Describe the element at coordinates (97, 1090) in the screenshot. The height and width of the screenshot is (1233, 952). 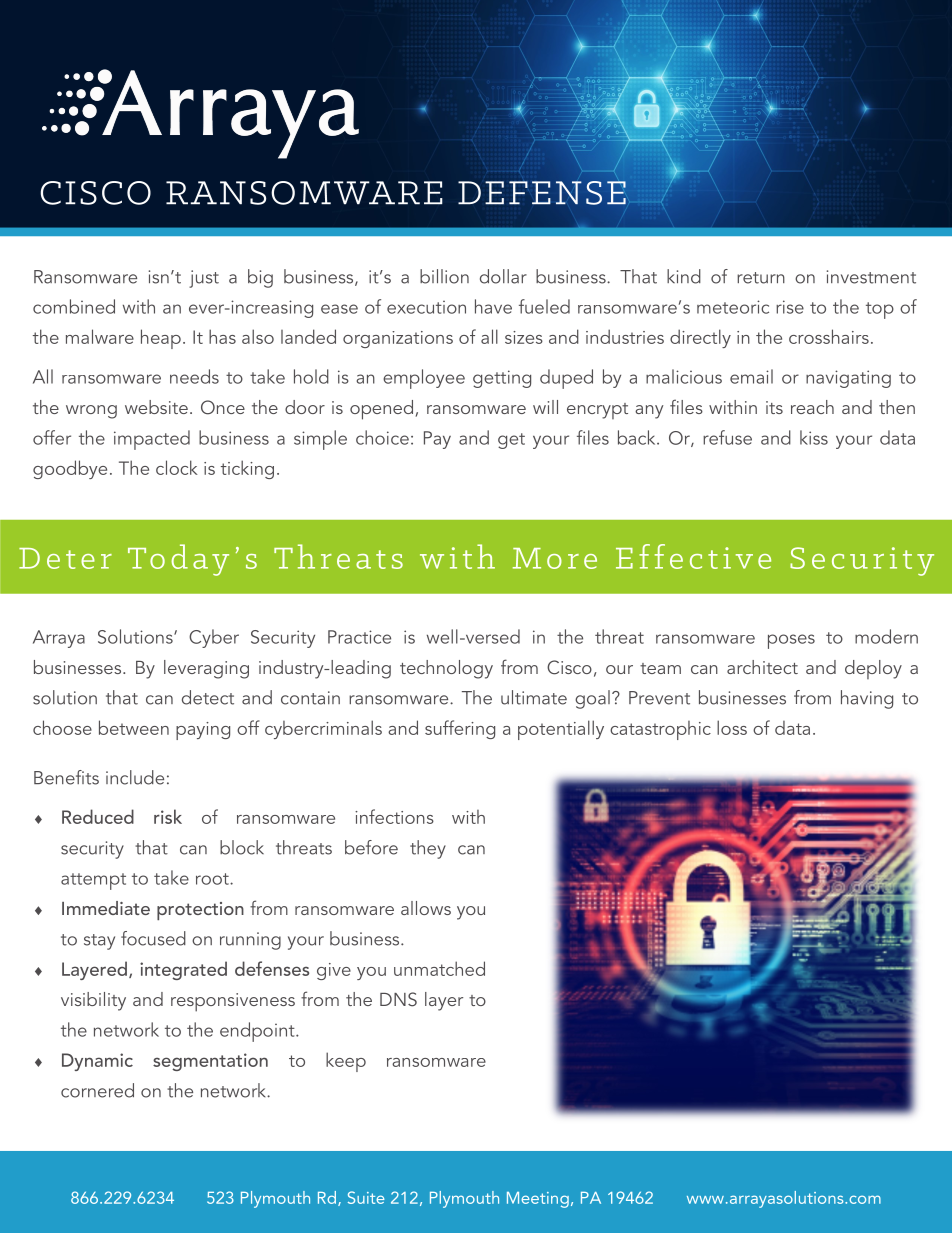
I see `cornered` at that location.
